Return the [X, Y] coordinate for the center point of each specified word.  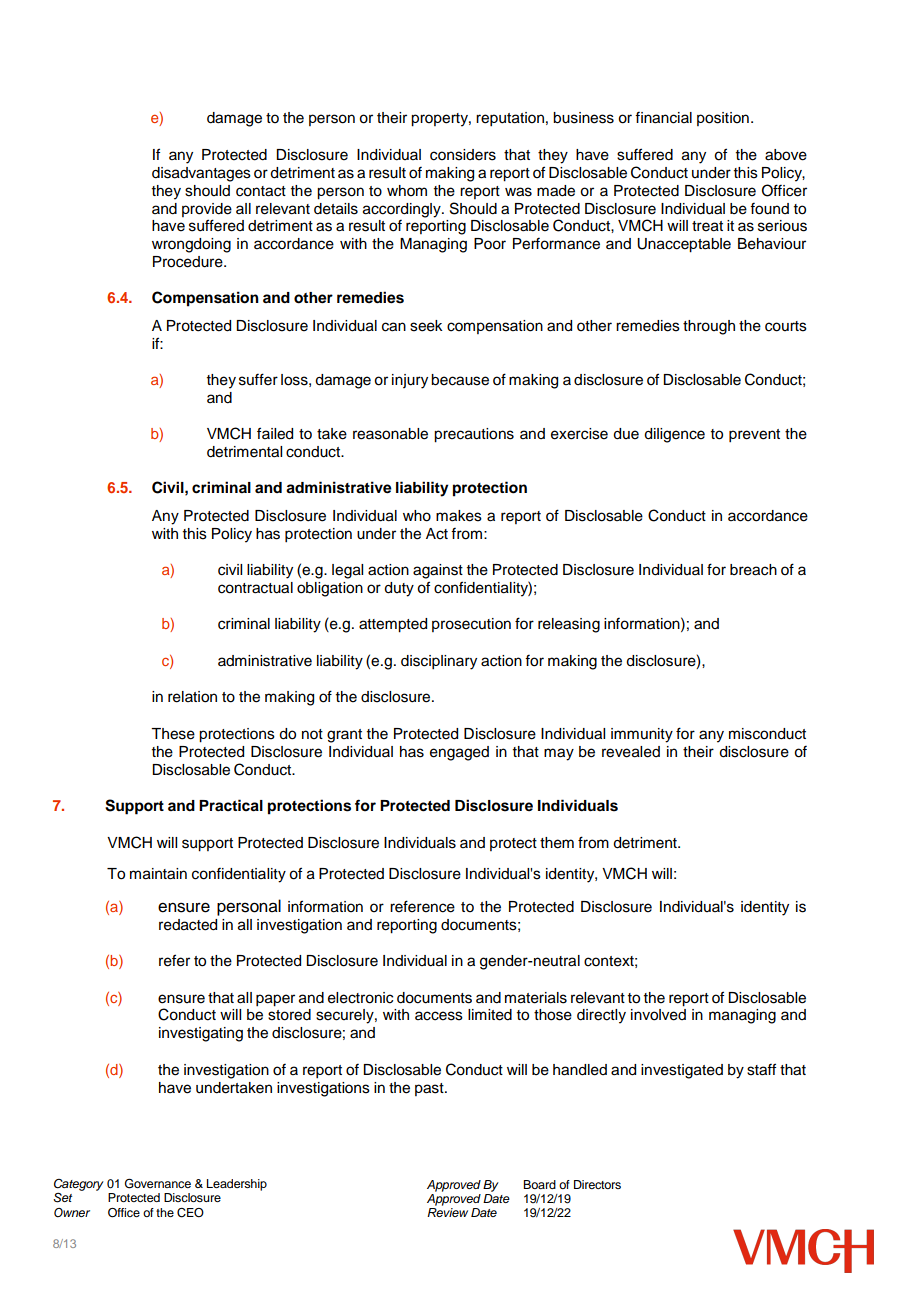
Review [447, 1212]
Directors [597, 1184]
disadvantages [201, 174]
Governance [158, 1183]
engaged [459, 753]
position [723, 119]
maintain [158, 874]
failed [275, 433]
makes [459, 516]
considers [463, 155]
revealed [631, 752]
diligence [674, 435]
